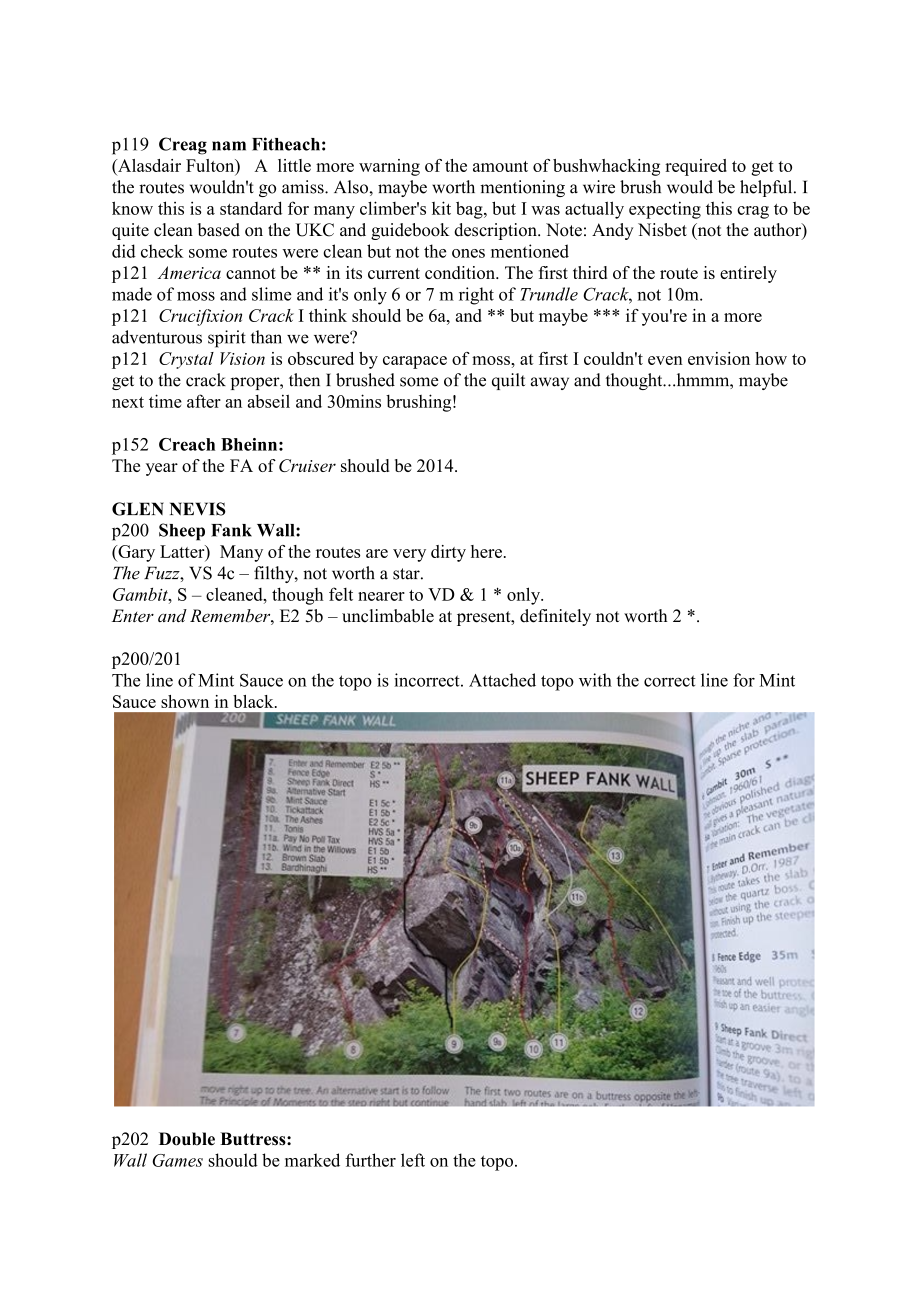  Describe the element at coordinates (665, 360) in the screenshot. I see `even` at that location.
